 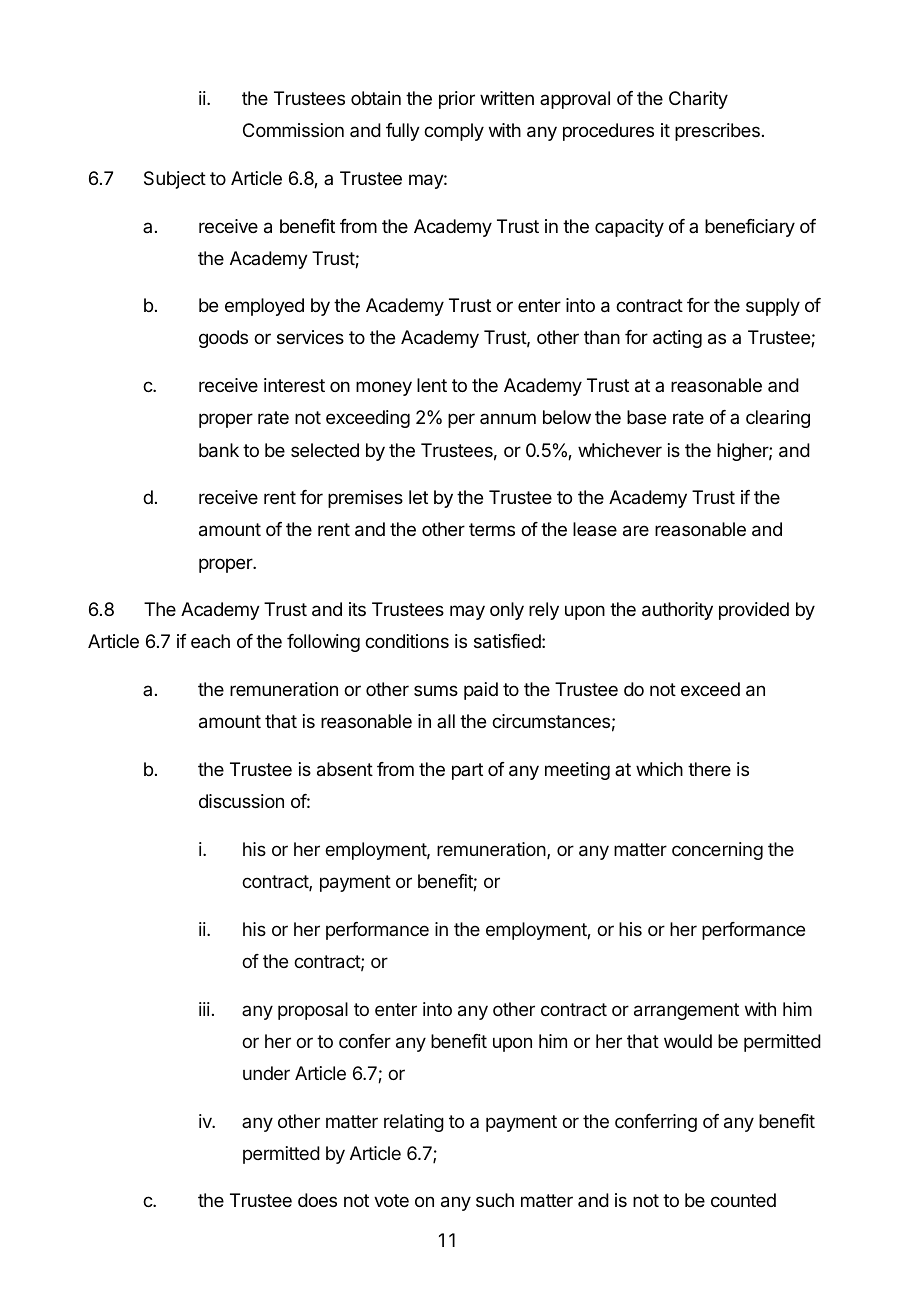 What do you see at coordinates (210, 641) in the page?
I see `each` at bounding box center [210, 641].
